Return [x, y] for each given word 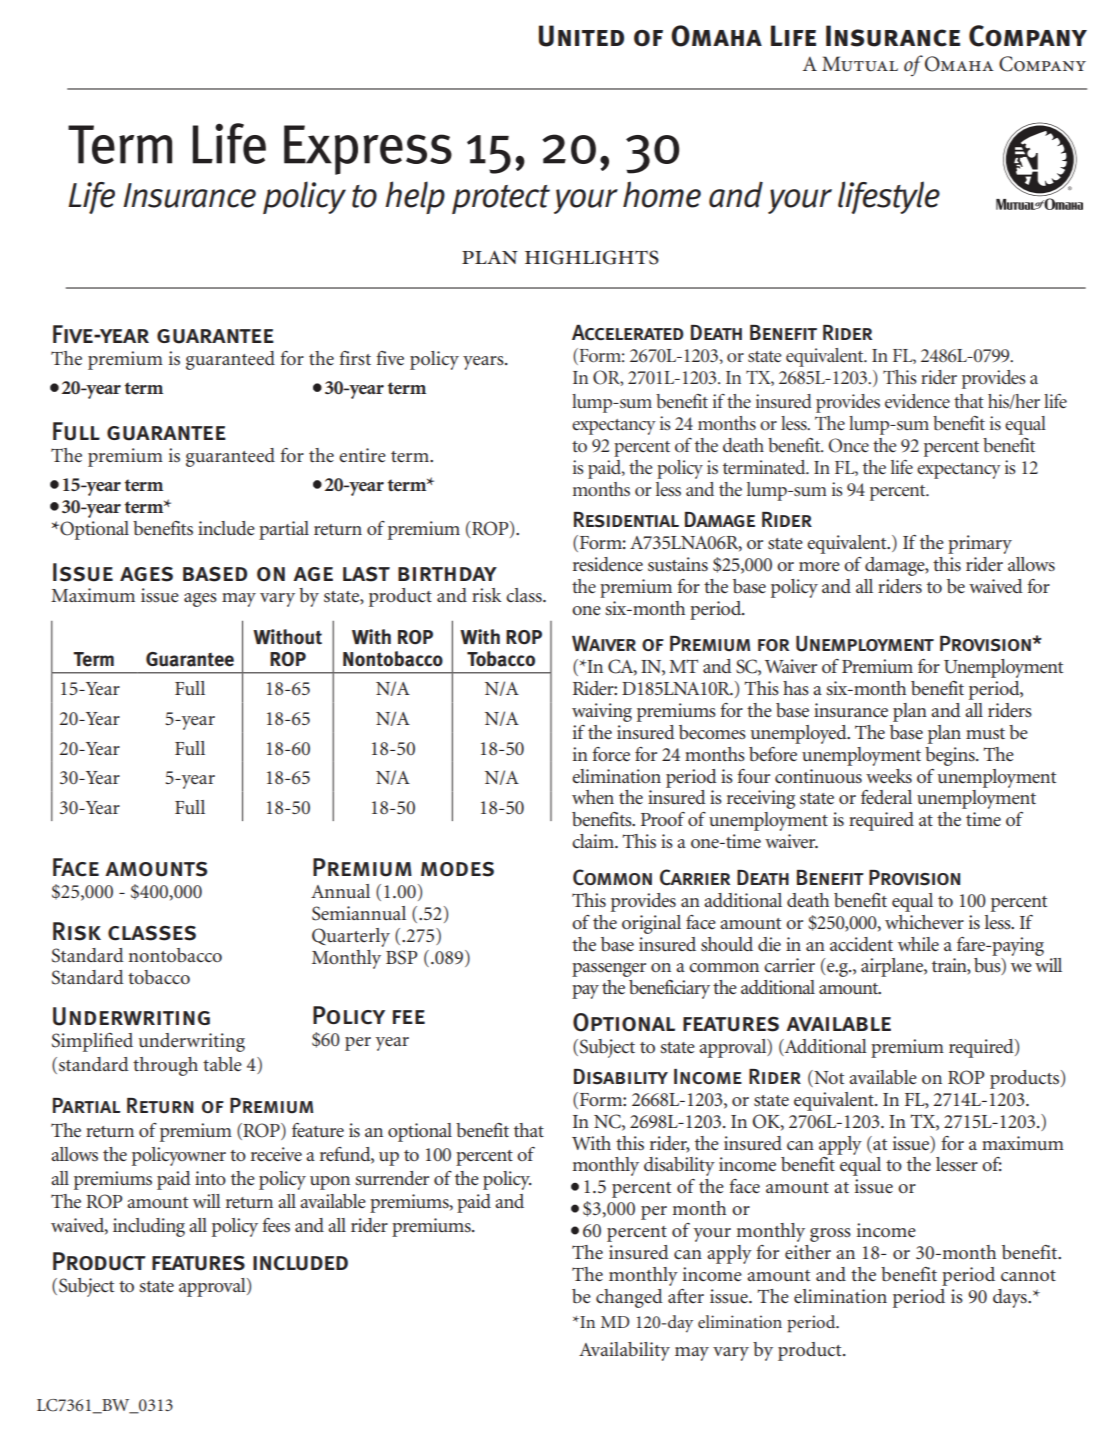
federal [886, 797]
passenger [609, 970]
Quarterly [351, 937]
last [366, 574]
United [581, 36]
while [918, 944]
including [149, 1227]
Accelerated [628, 332]
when [593, 797]
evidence [917, 401]
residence [608, 564]
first [355, 358]
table [222, 1064]
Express [368, 150]
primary [980, 544]
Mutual [860, 64]
